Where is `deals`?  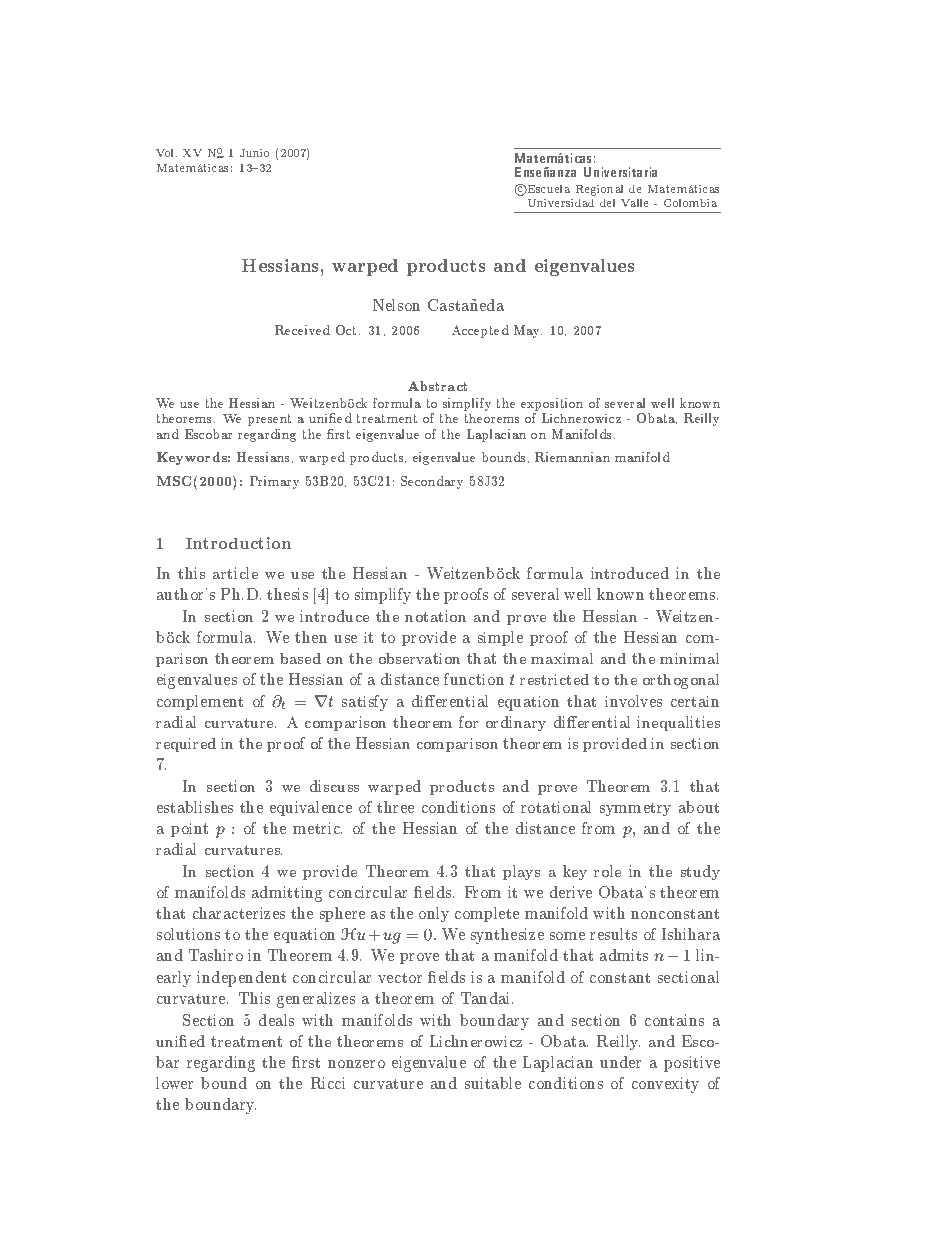 deals is located at coordinates (276, 1020).
